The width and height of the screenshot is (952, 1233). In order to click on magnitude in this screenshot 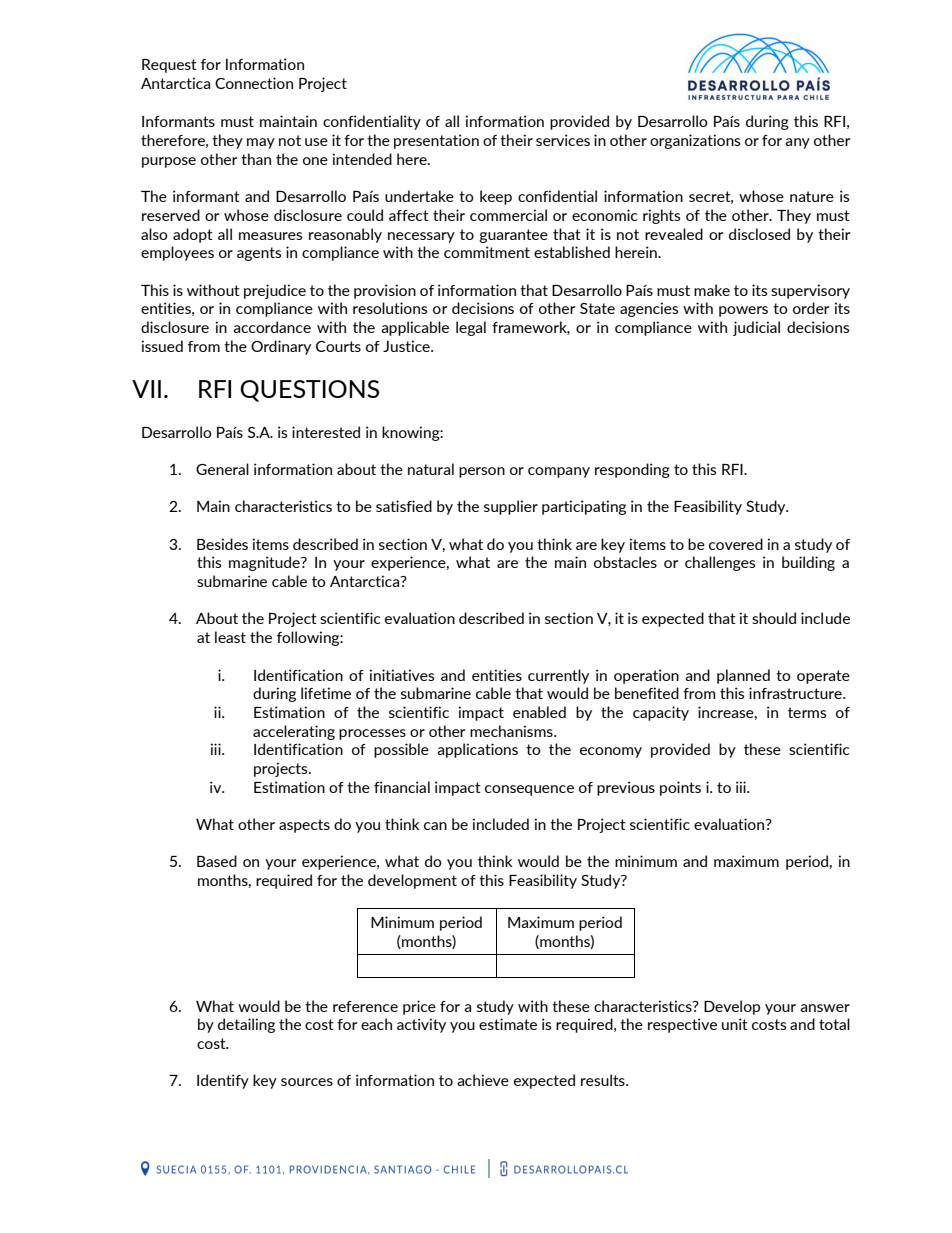, I will do `click(265, 563)`.
